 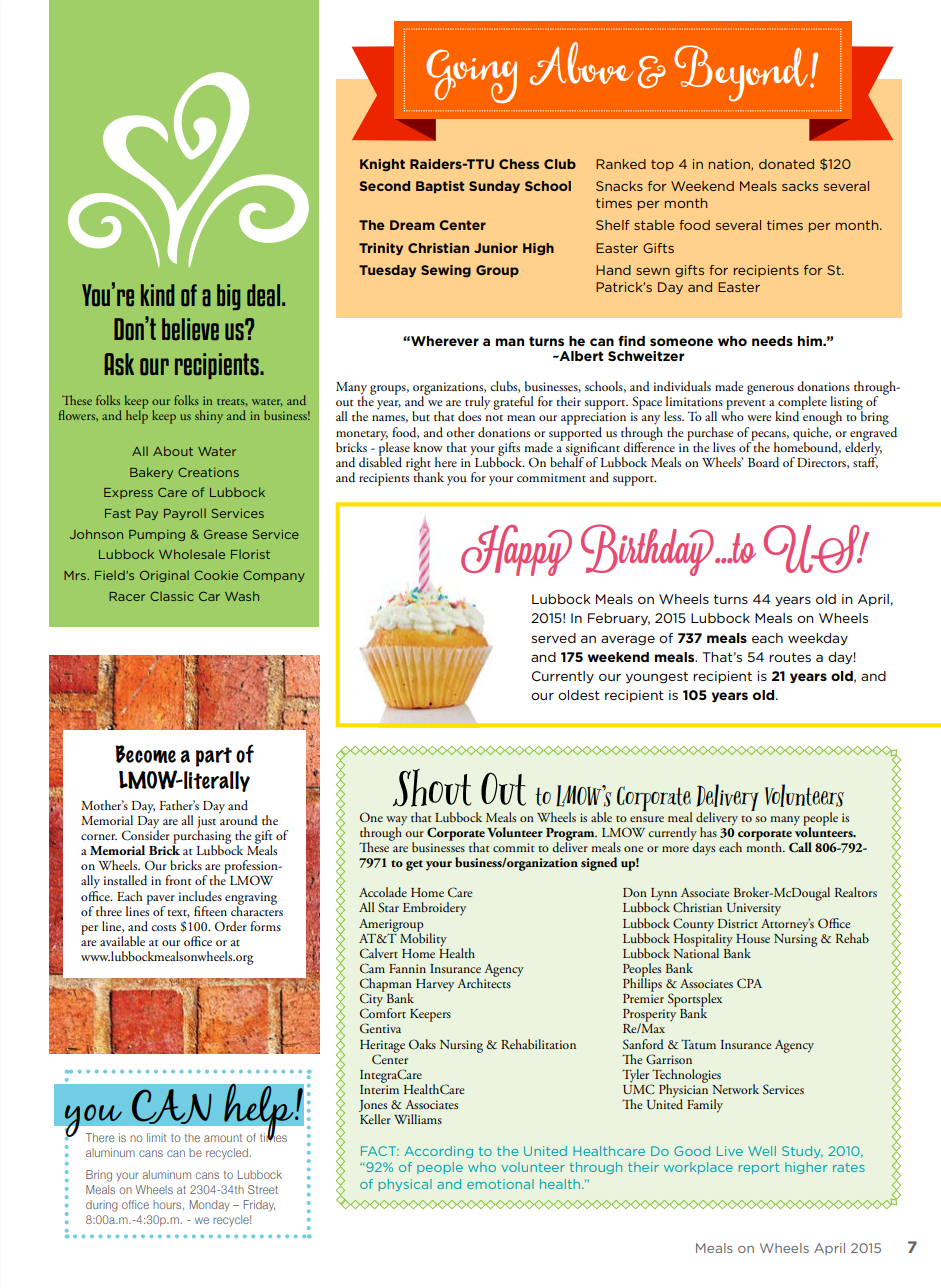 I want to click on emotional, so click(x=500, y=1184).
